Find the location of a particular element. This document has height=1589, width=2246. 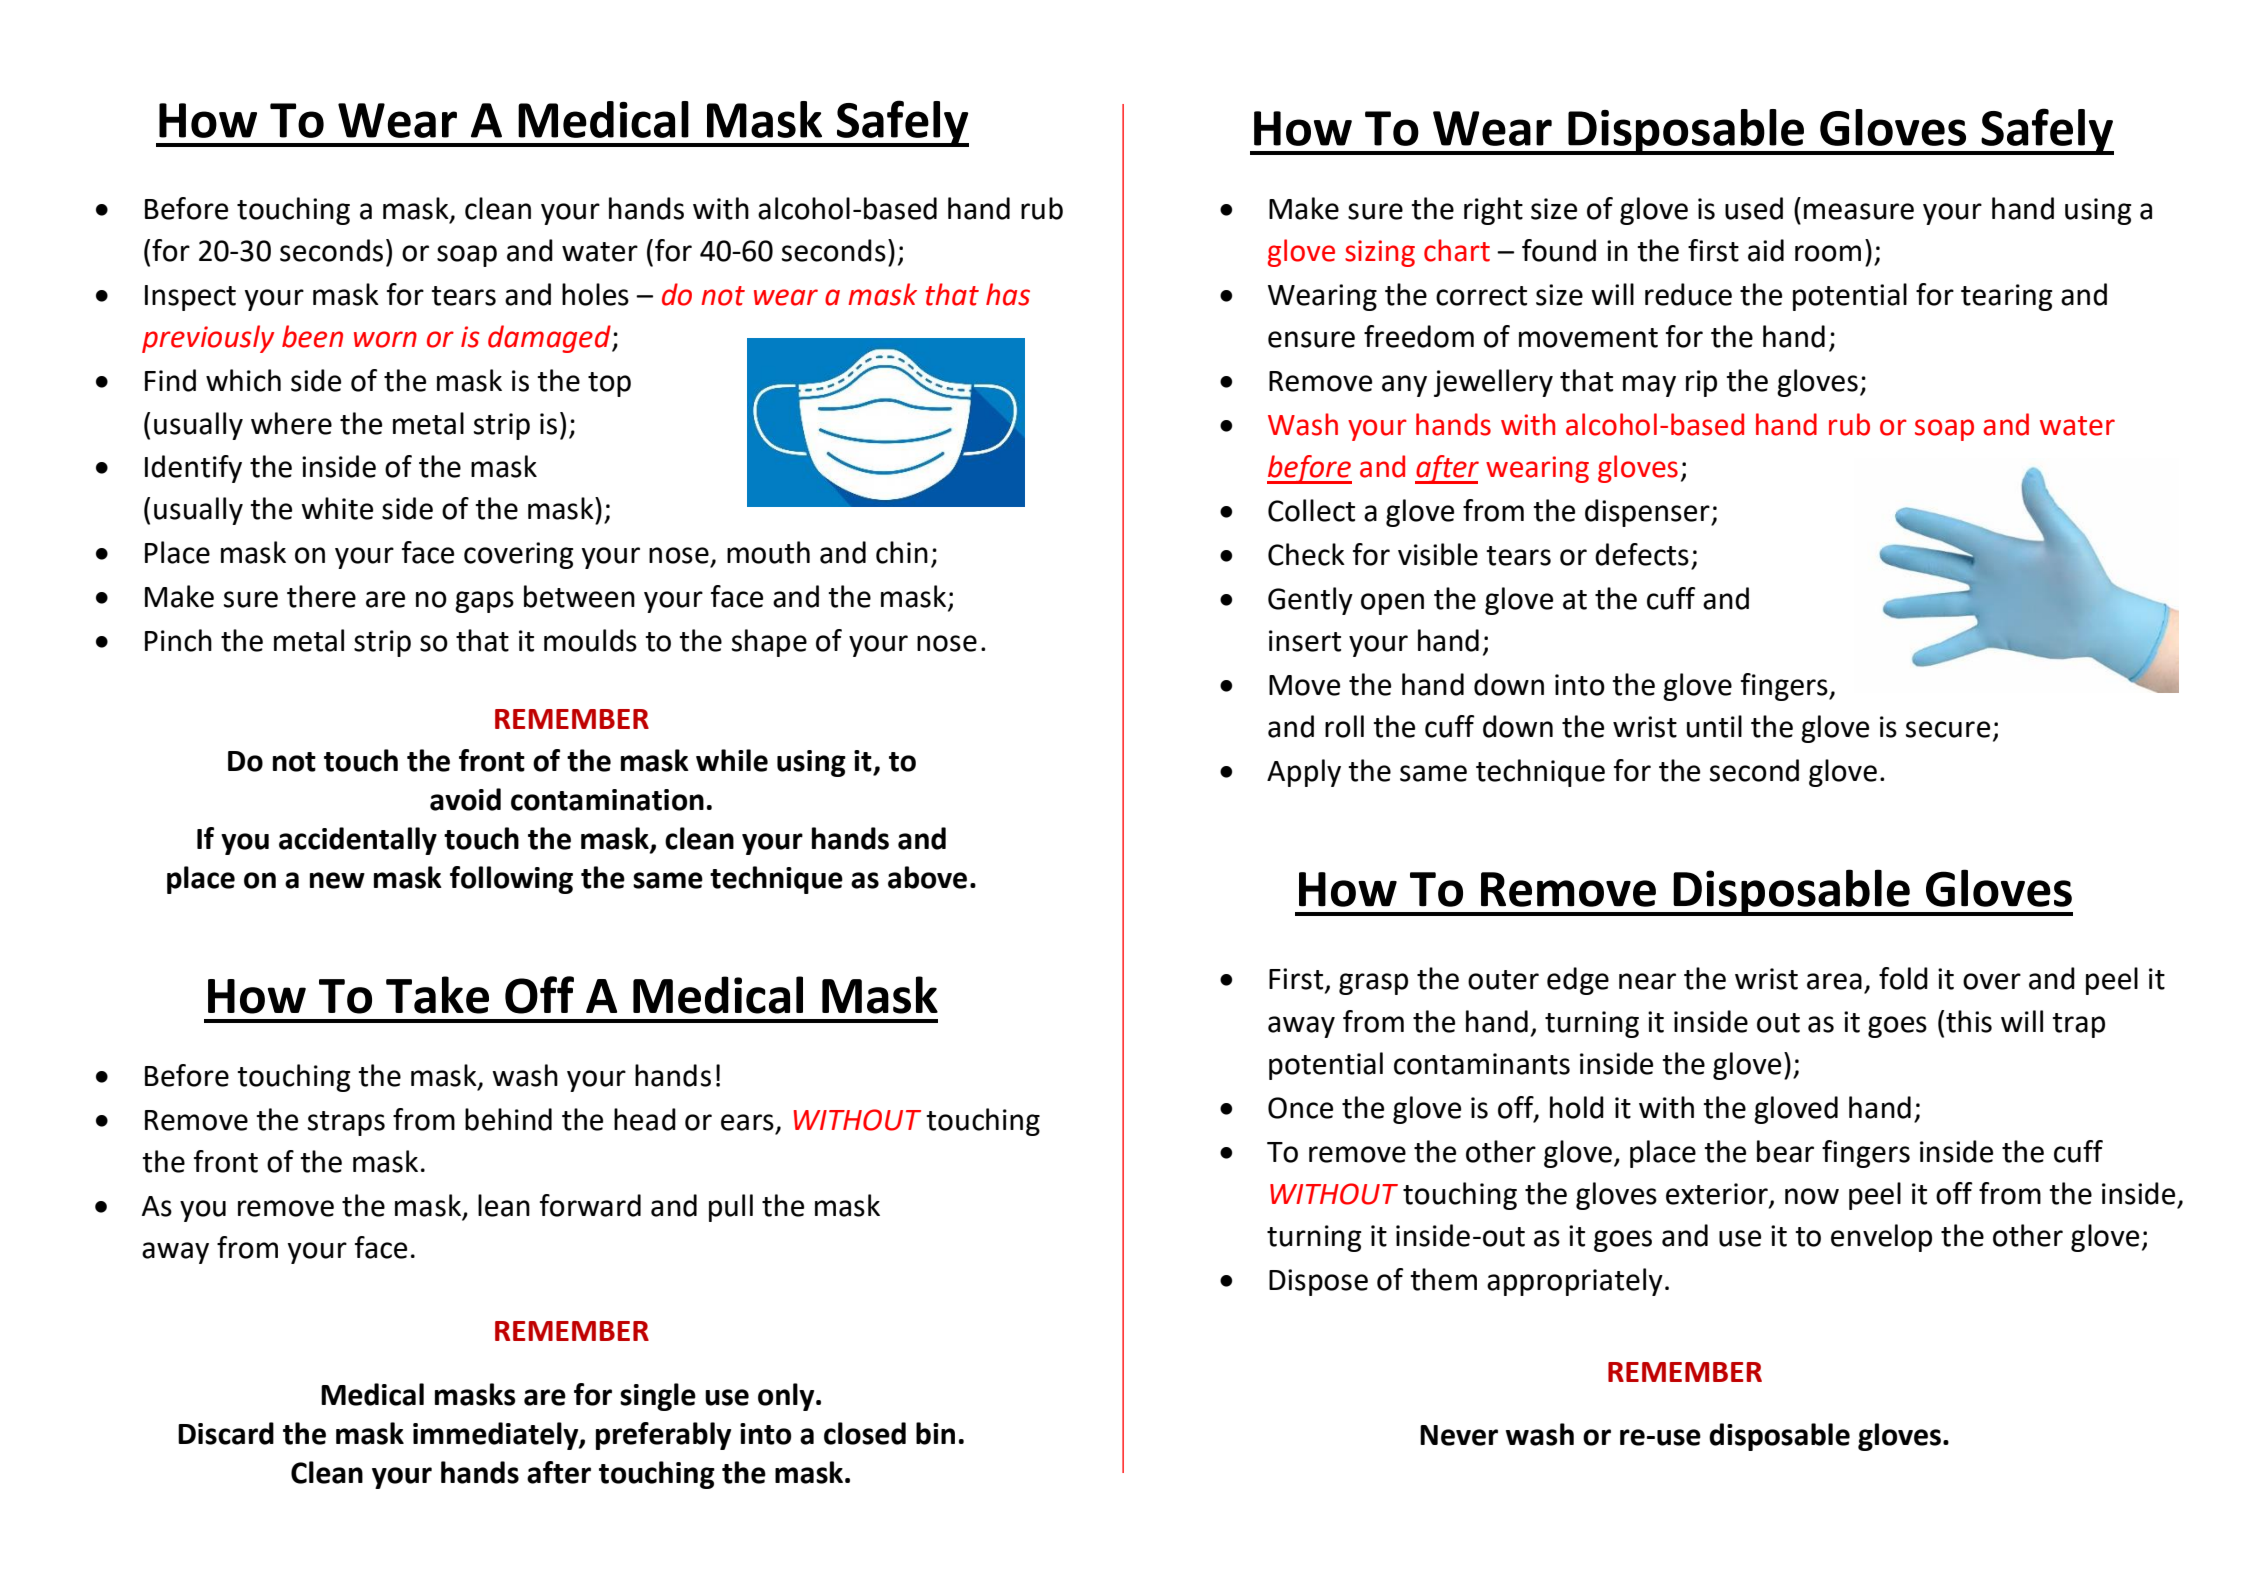

white is located at coordinates (337, 508).
